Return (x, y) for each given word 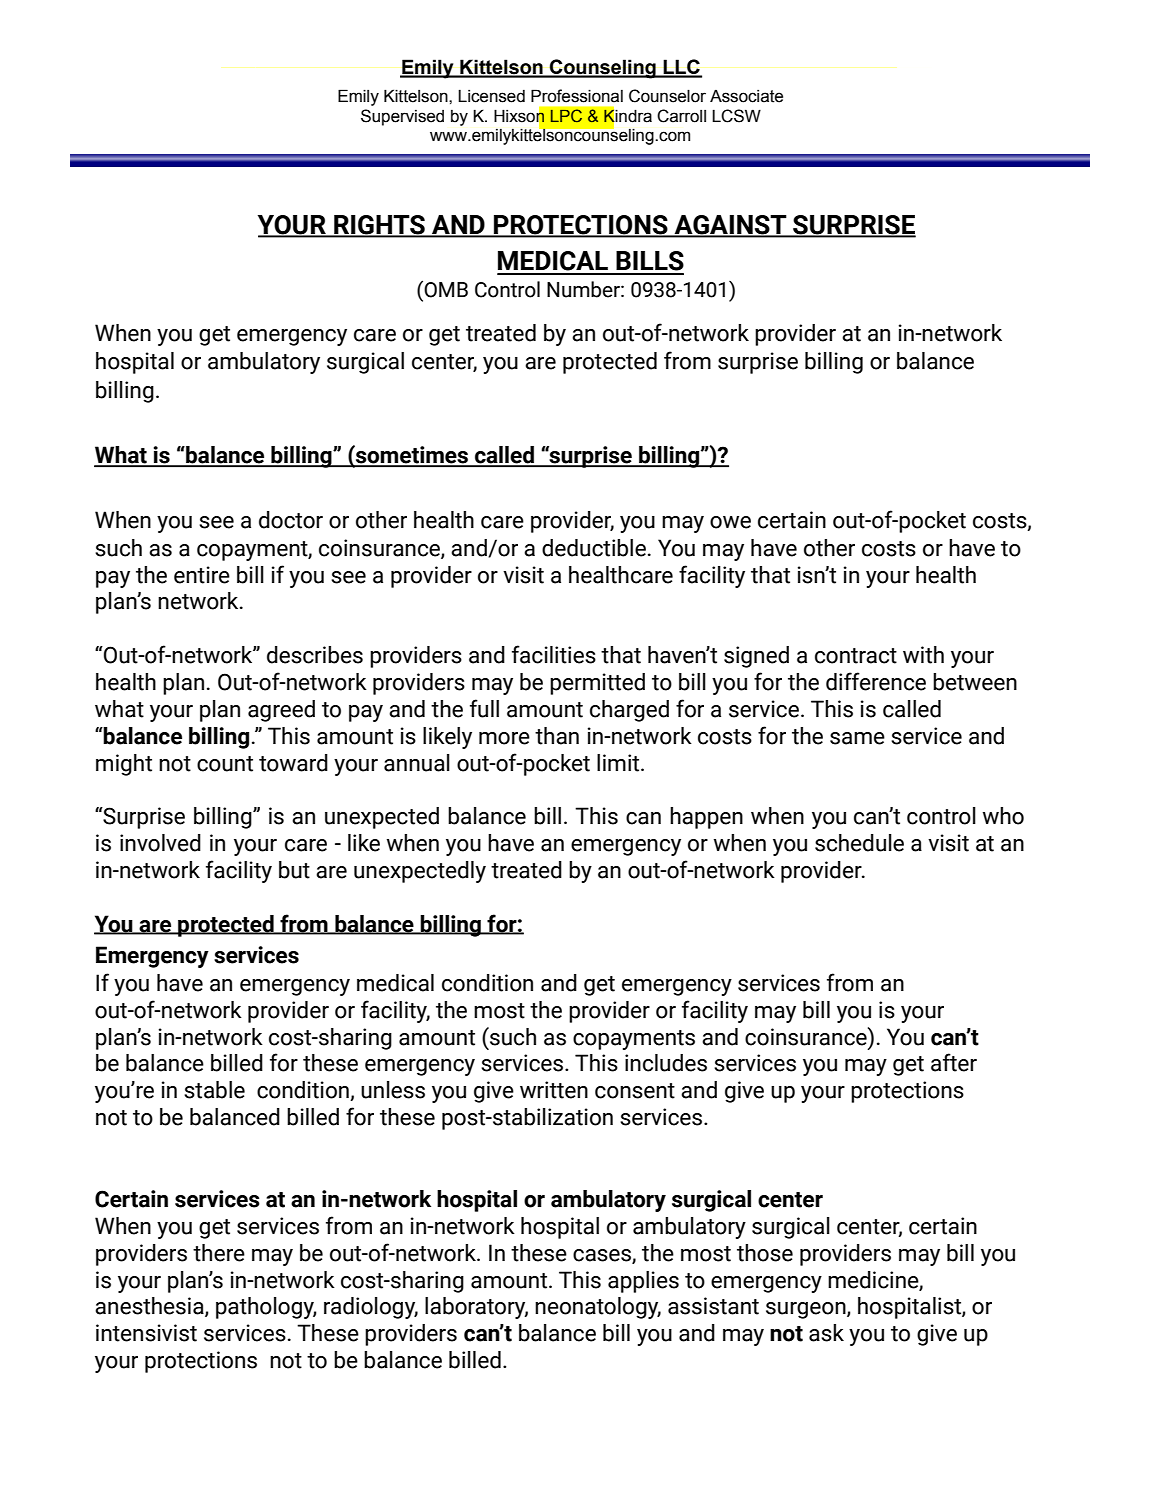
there (219, 1253)
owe (730, 522)
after (954, 1062)
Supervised (402, 117)
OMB (445, 289)
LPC (566, 116)
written (554, 1090)
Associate (746, 96)
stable (214, 1090)
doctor (291, 520)
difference (876, 681)
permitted (597, 684)
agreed (281, 711)
